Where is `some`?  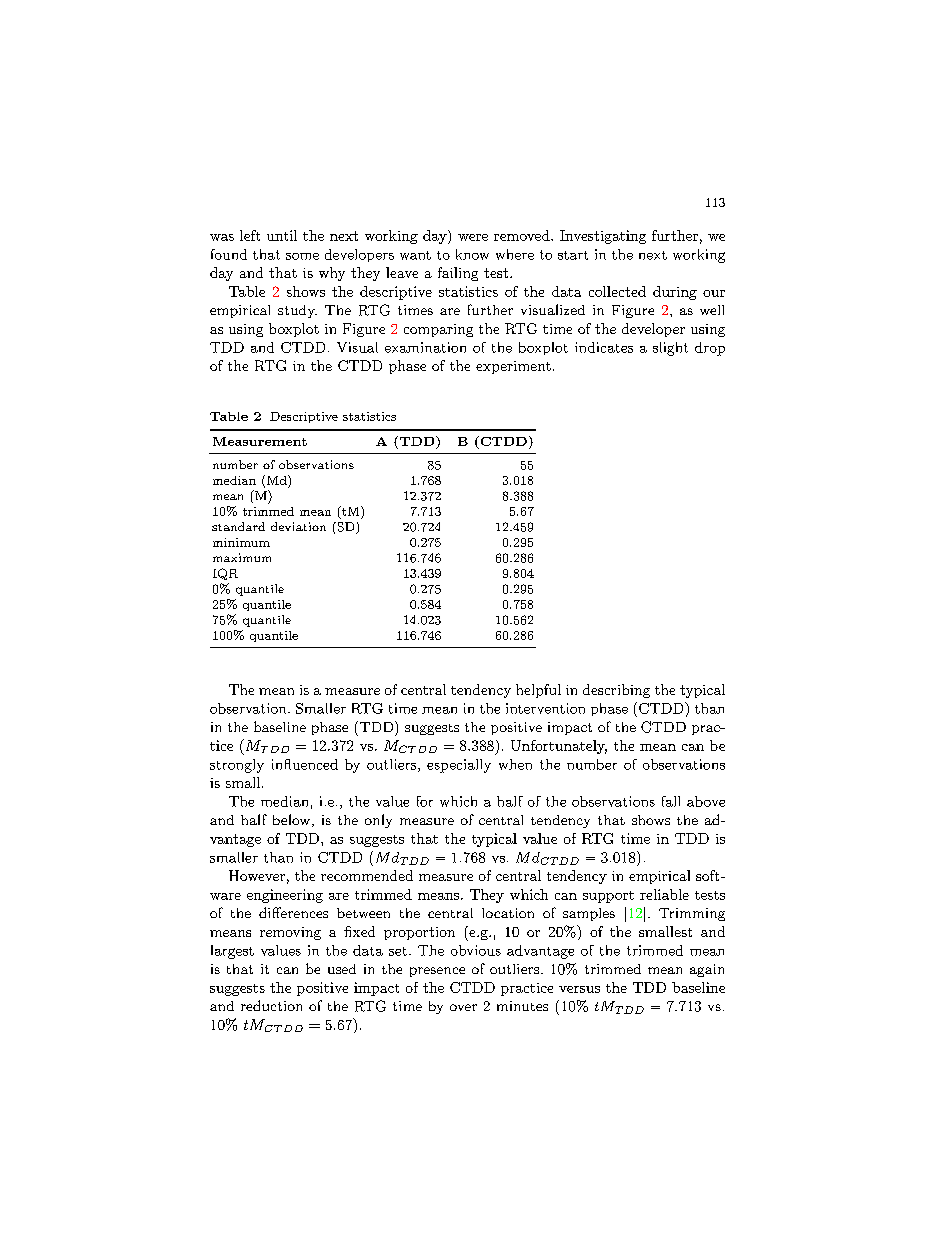
some is located at coordinates (302, 256).
